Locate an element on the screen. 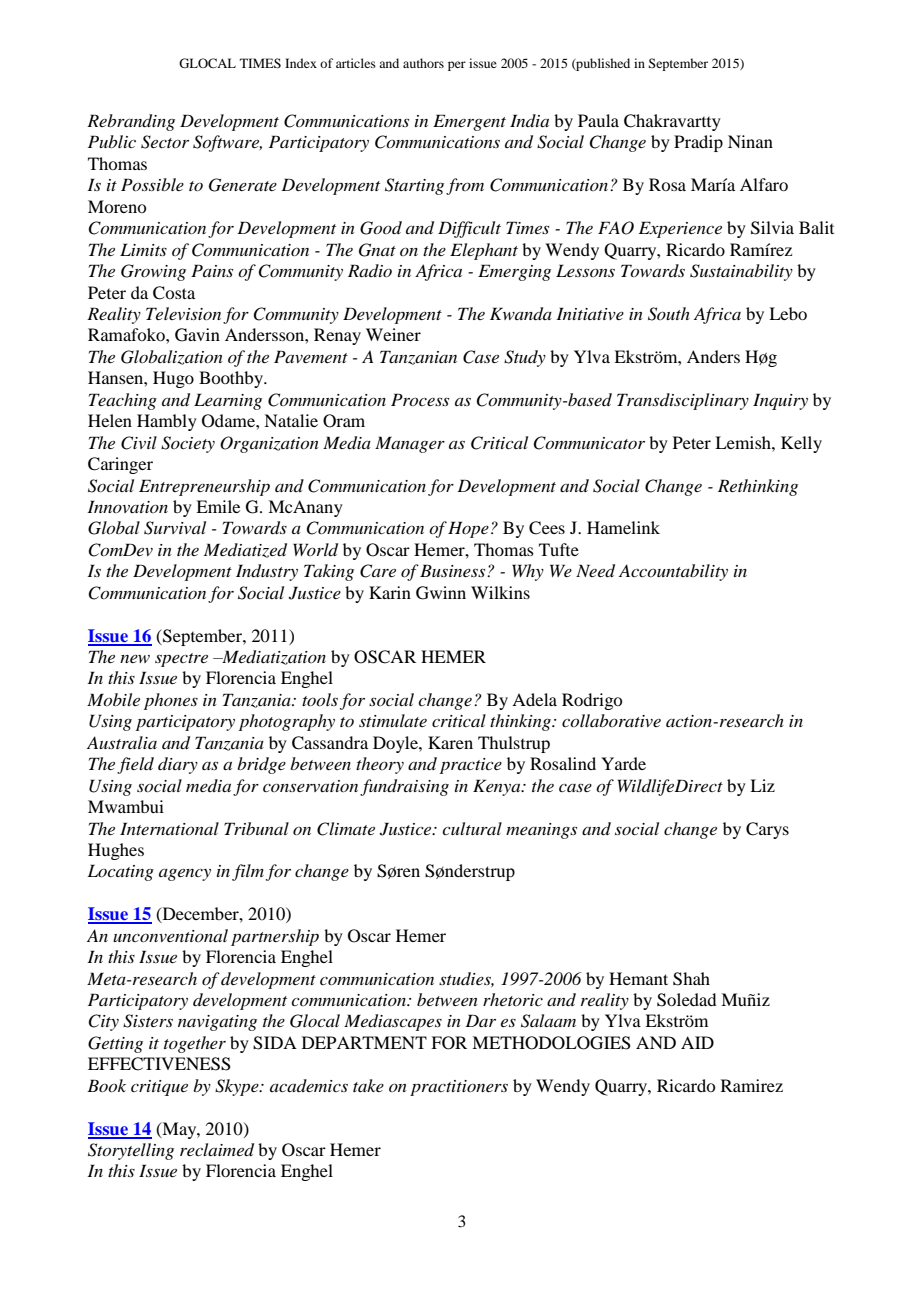 This screenshot has width=924, height=1308. Business is located at coordinates (454, 570).
